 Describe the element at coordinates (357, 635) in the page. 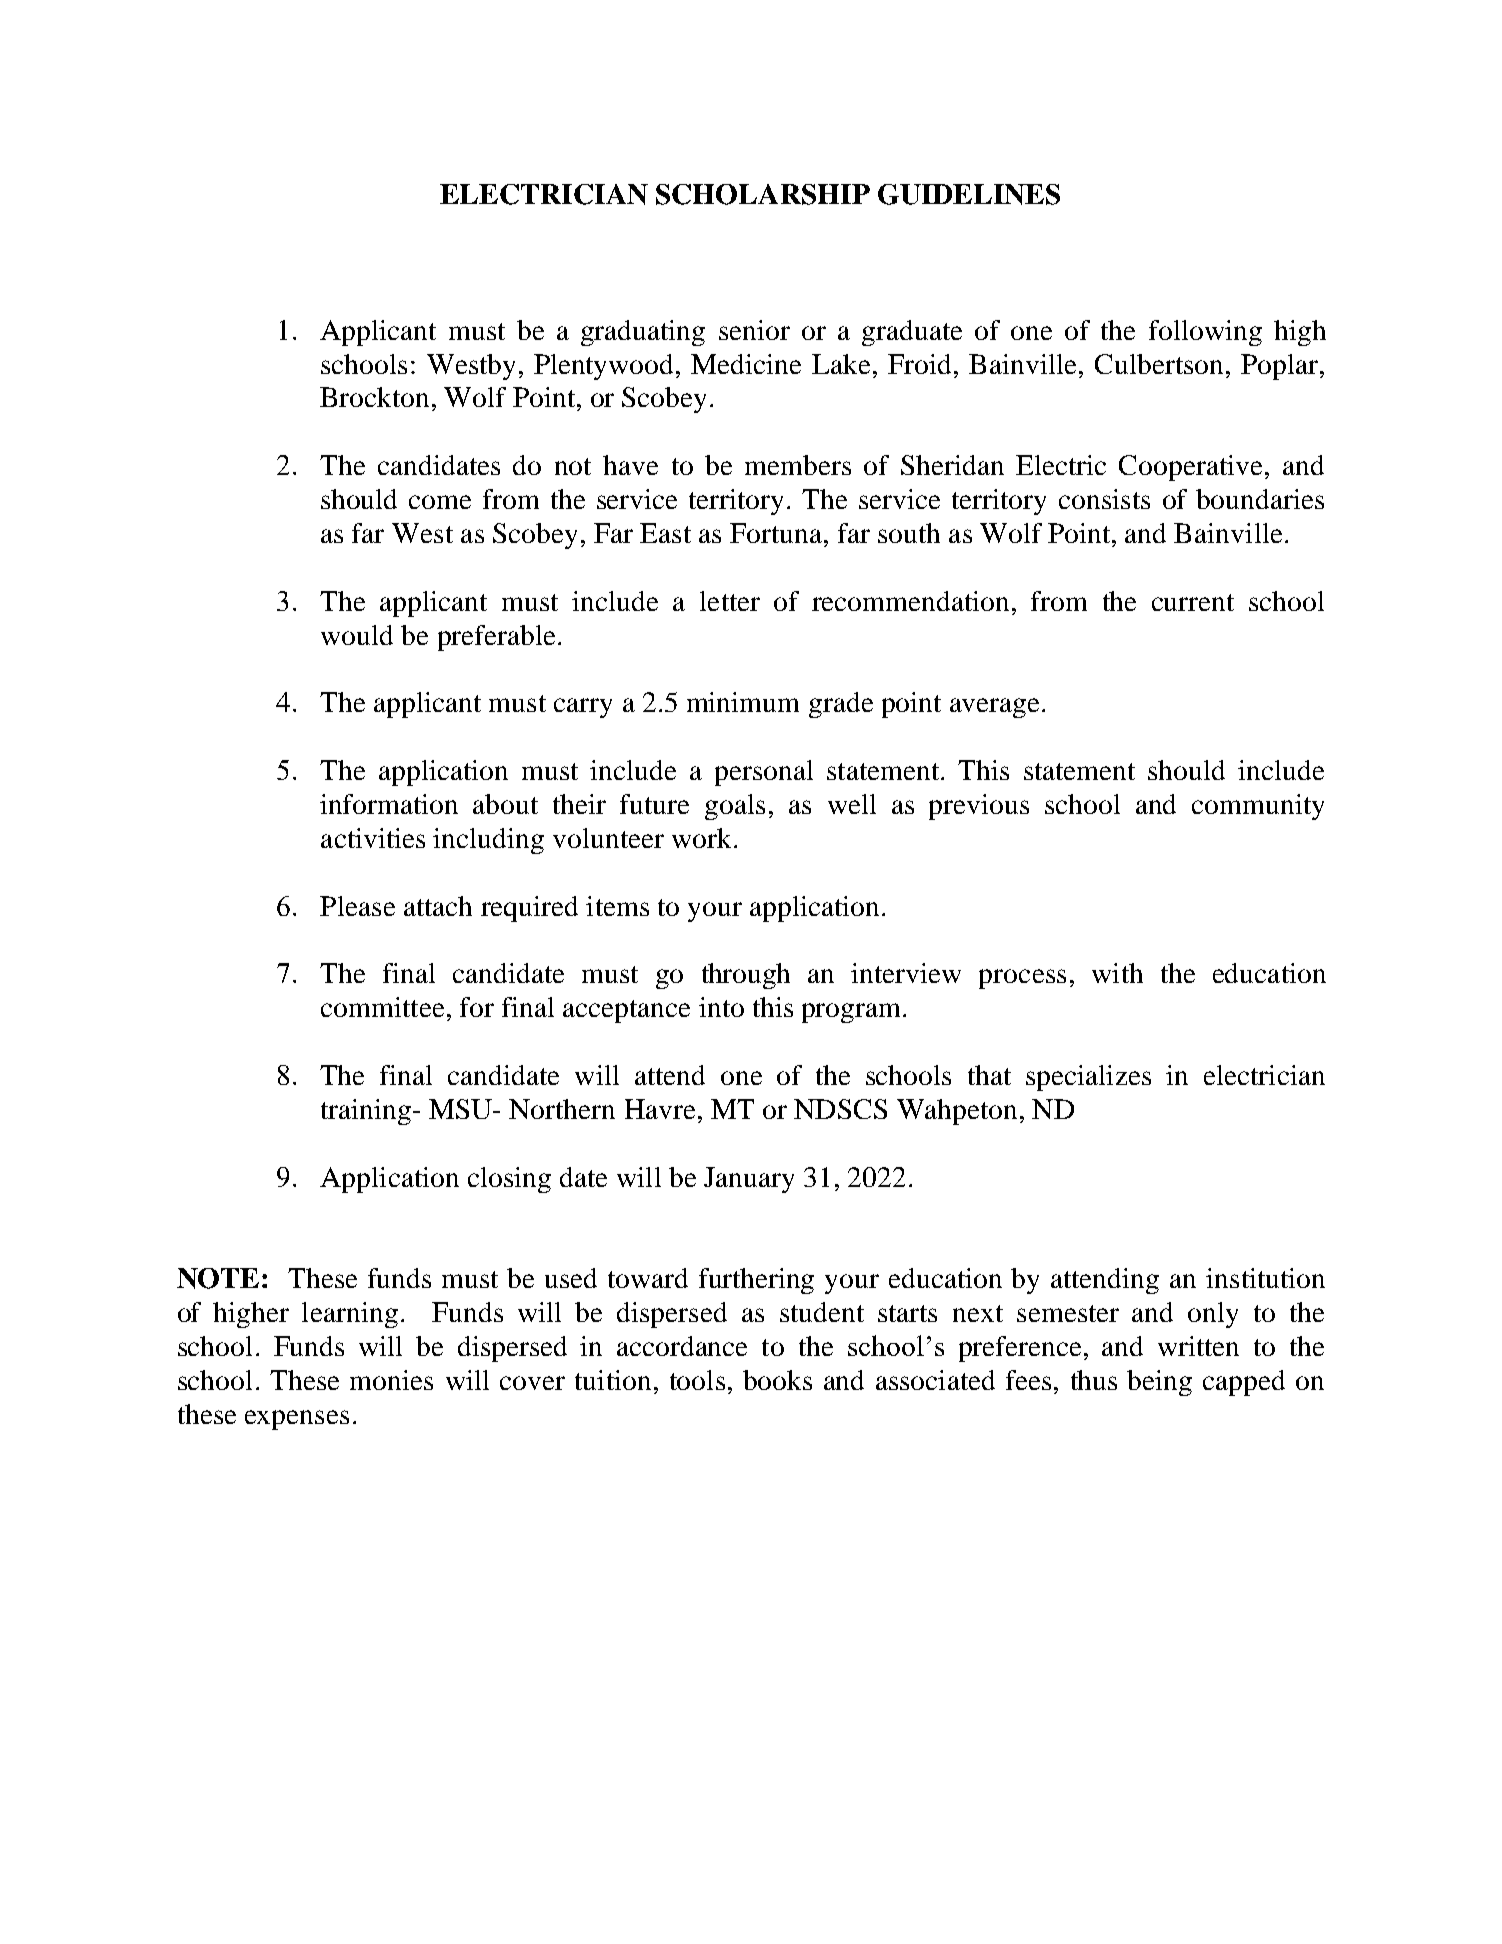

I see `would` at that location.
